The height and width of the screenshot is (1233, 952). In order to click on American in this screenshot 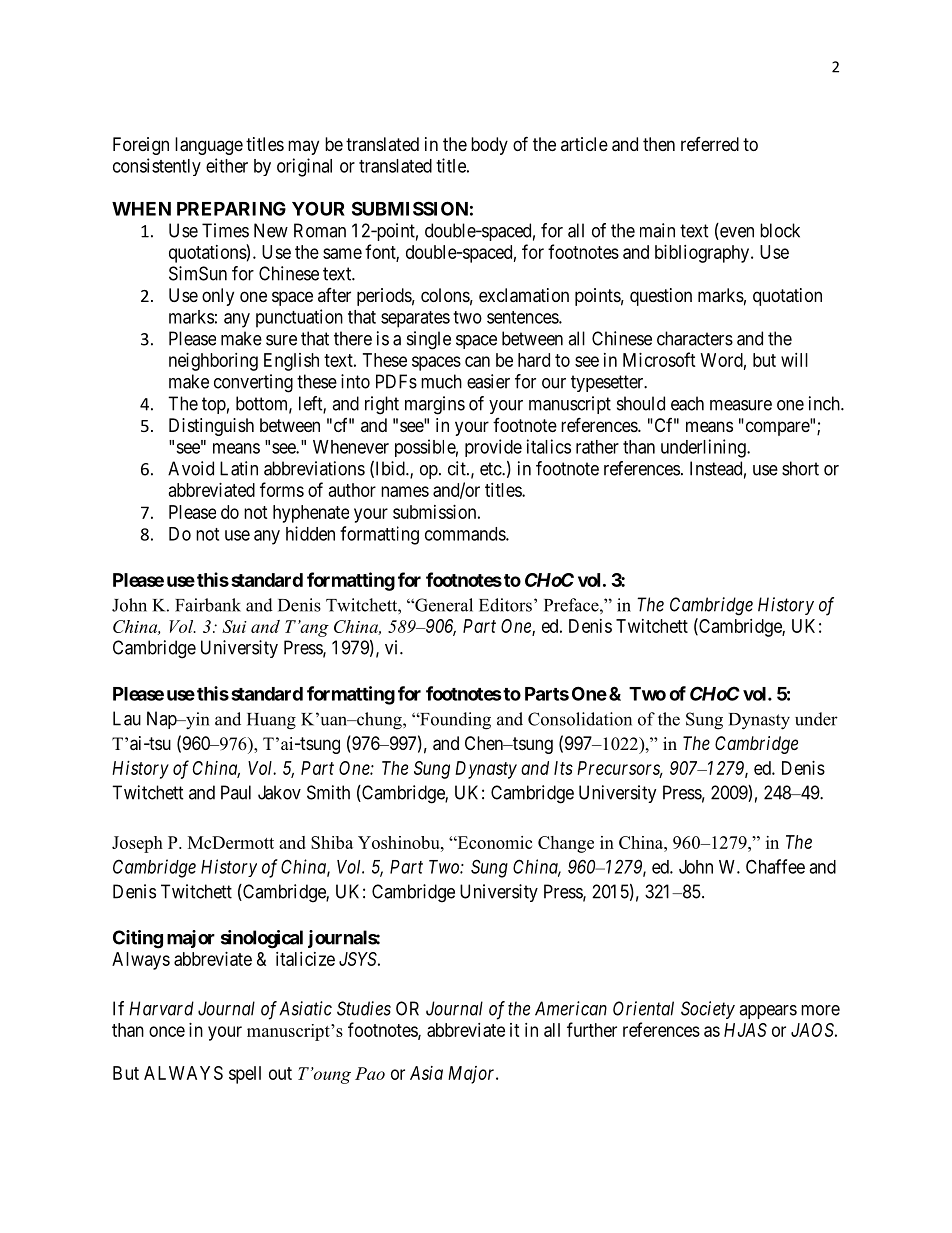, I will do `click(571, 1008)`.
